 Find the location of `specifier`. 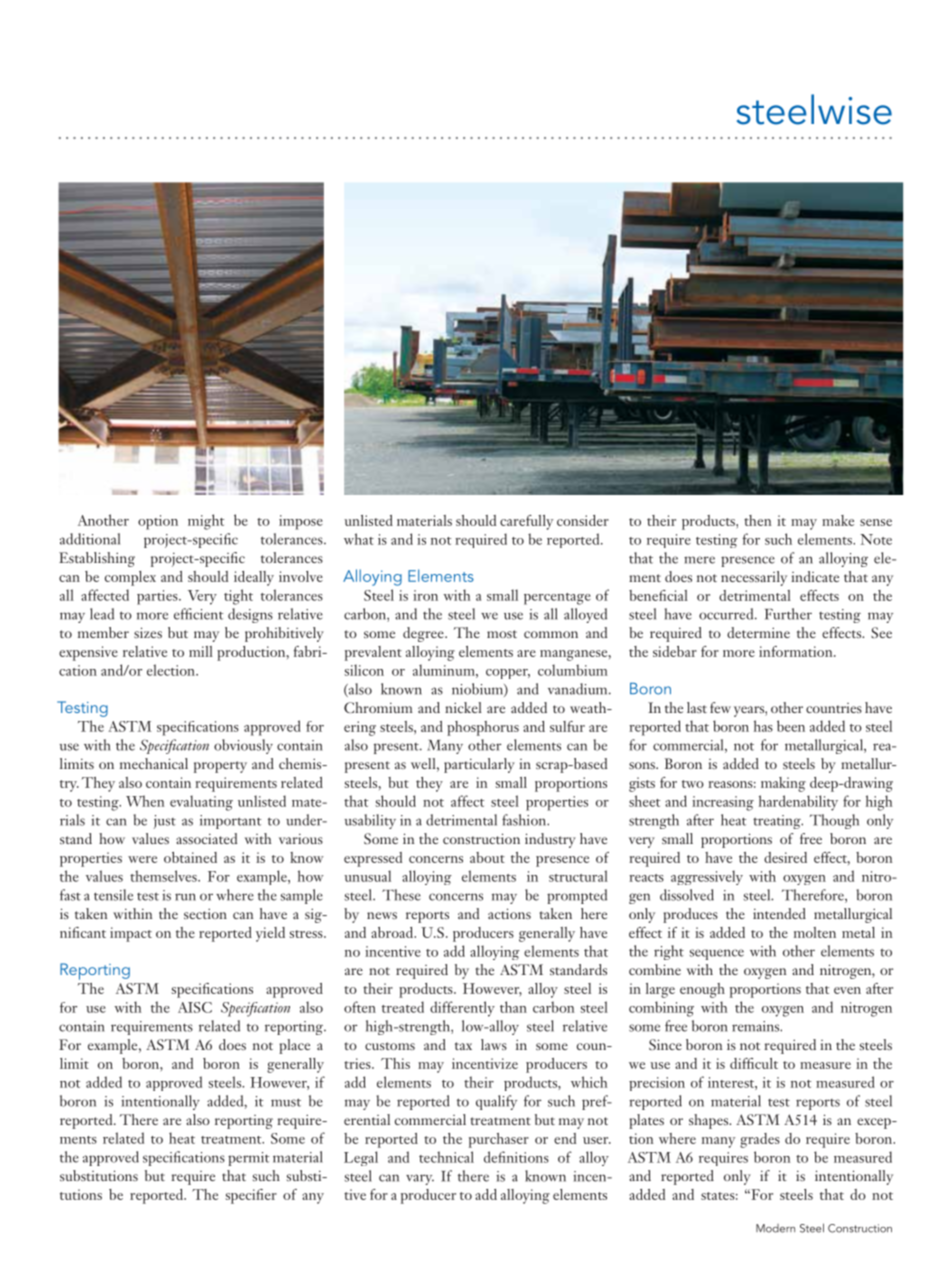

specifier is located at coordinates (251, 1196).
